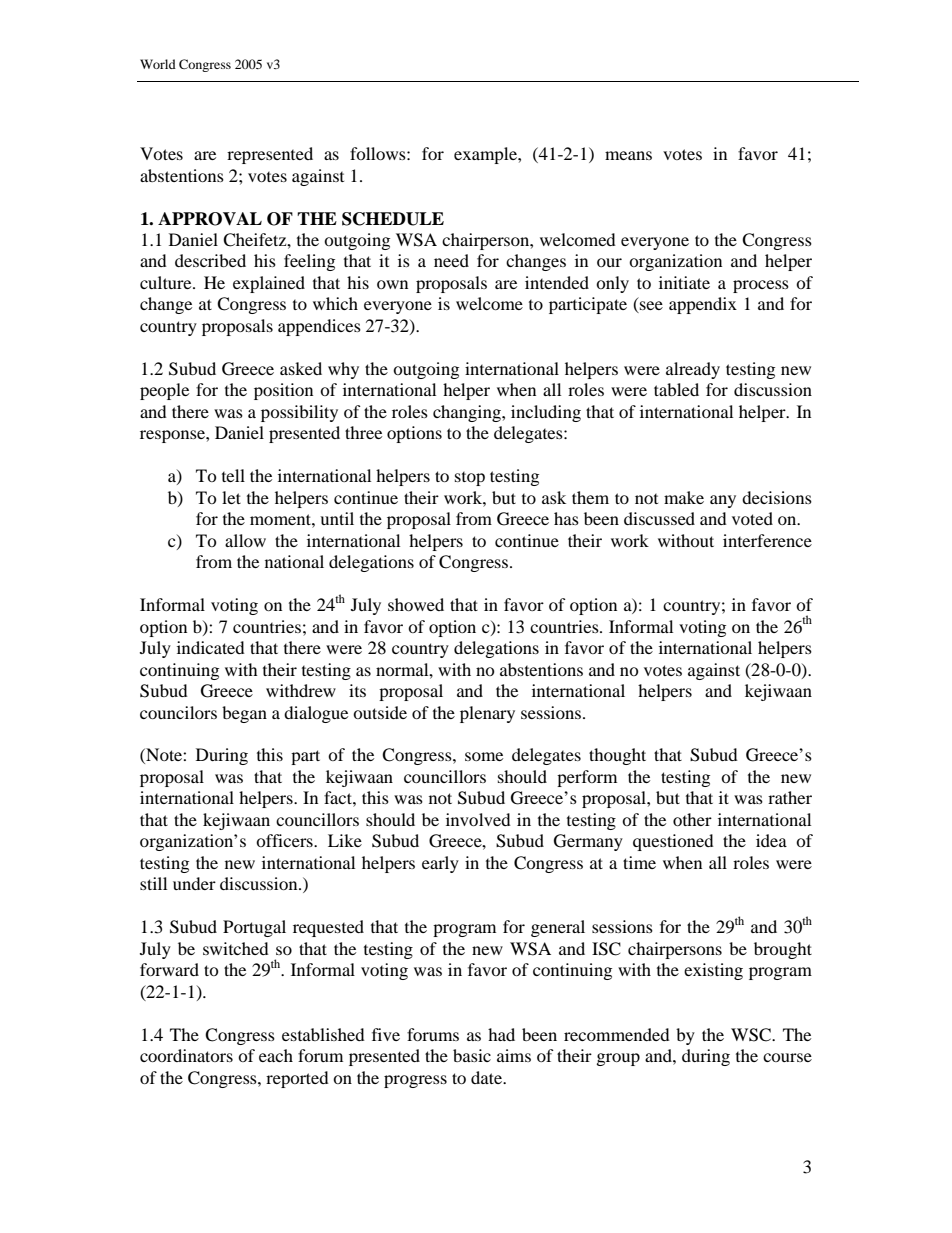 This screenshot has width=952, height=1233. I want to click on tabled, so click(676, 389).
